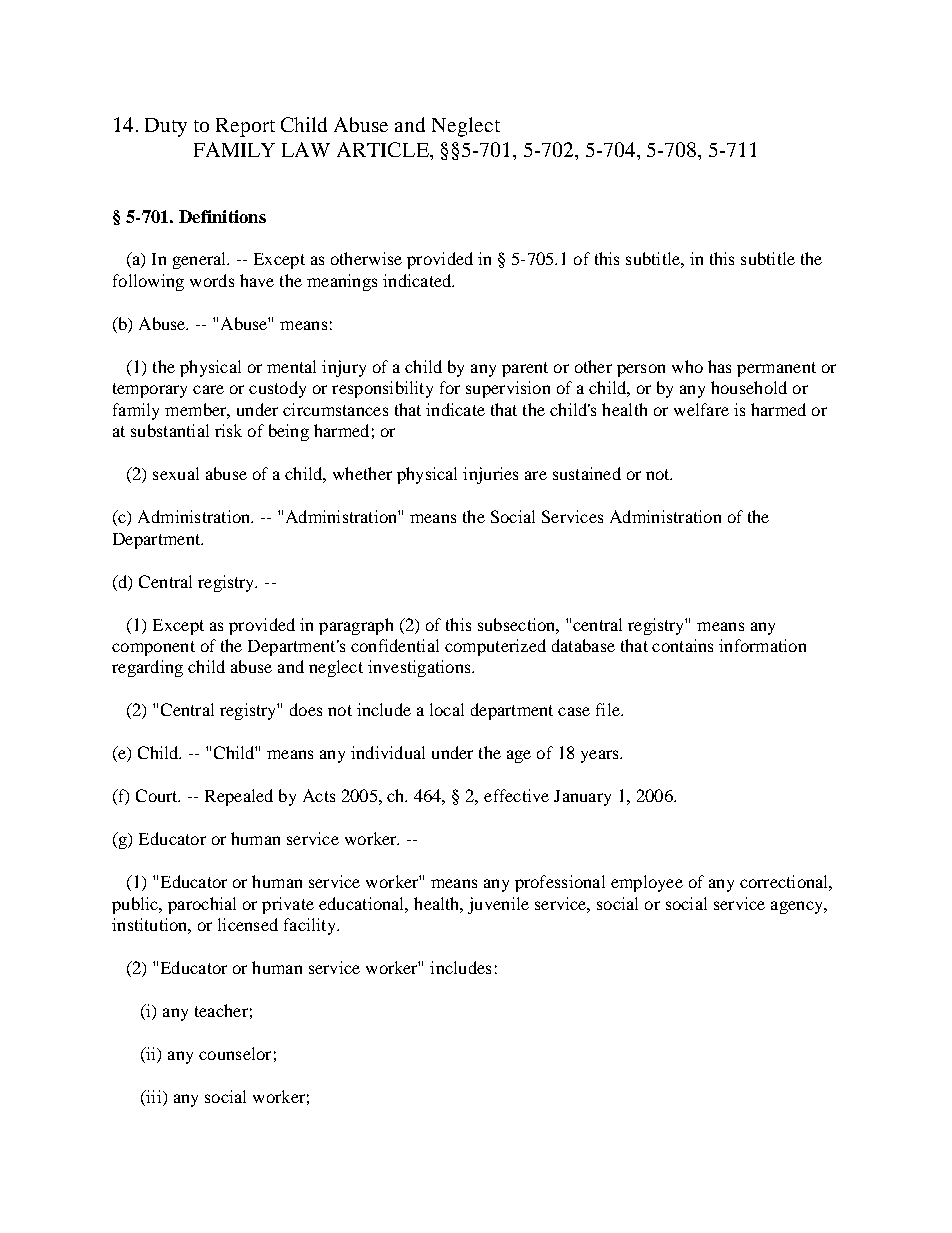 This screenshot has height=1233, width=952. What do you see at coordinates (682, 645) in the screenshot?
I see `contains` at bounding box center [682, 645].
